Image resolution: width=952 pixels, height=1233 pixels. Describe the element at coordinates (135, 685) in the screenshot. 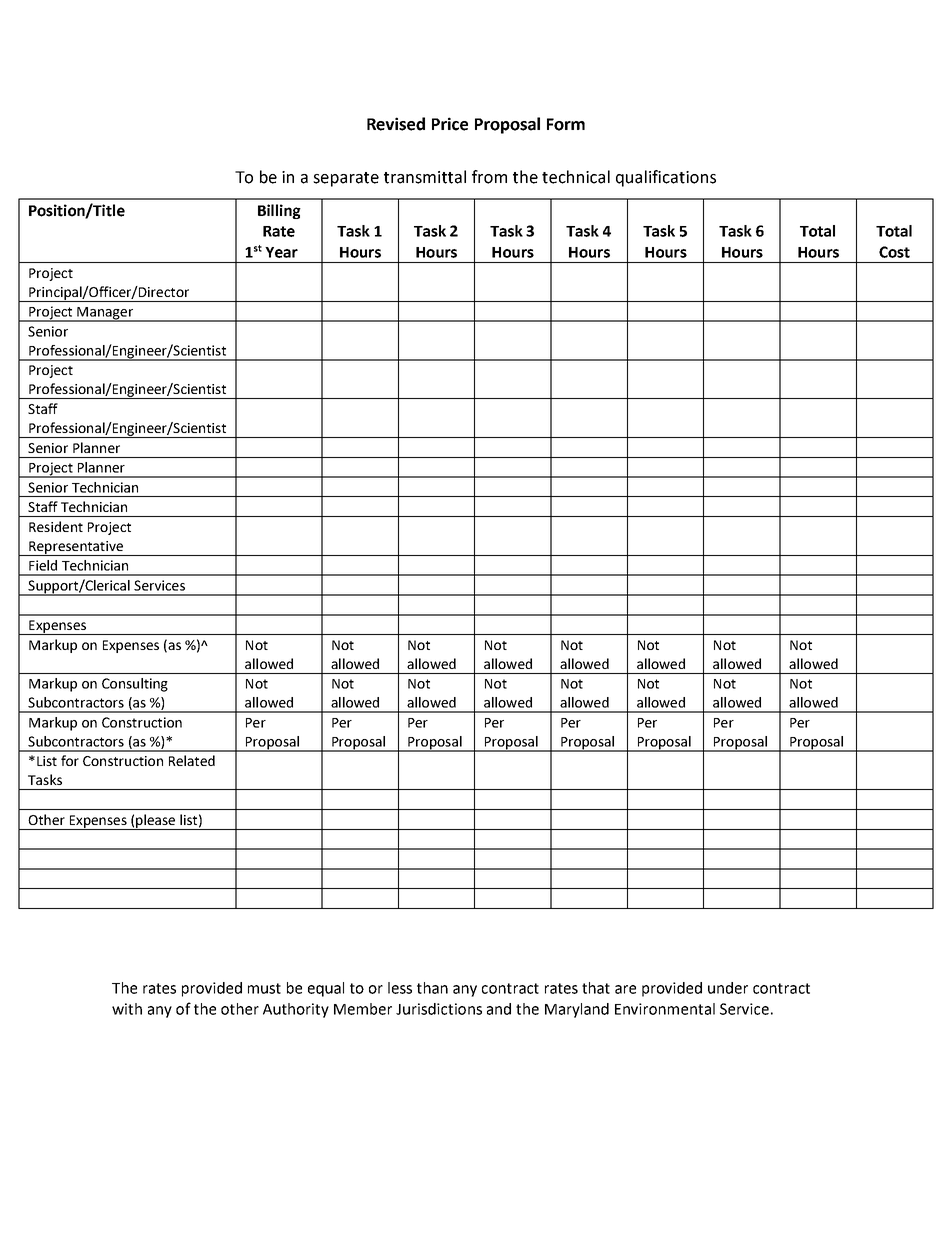

I see `Consulting` at that location.
